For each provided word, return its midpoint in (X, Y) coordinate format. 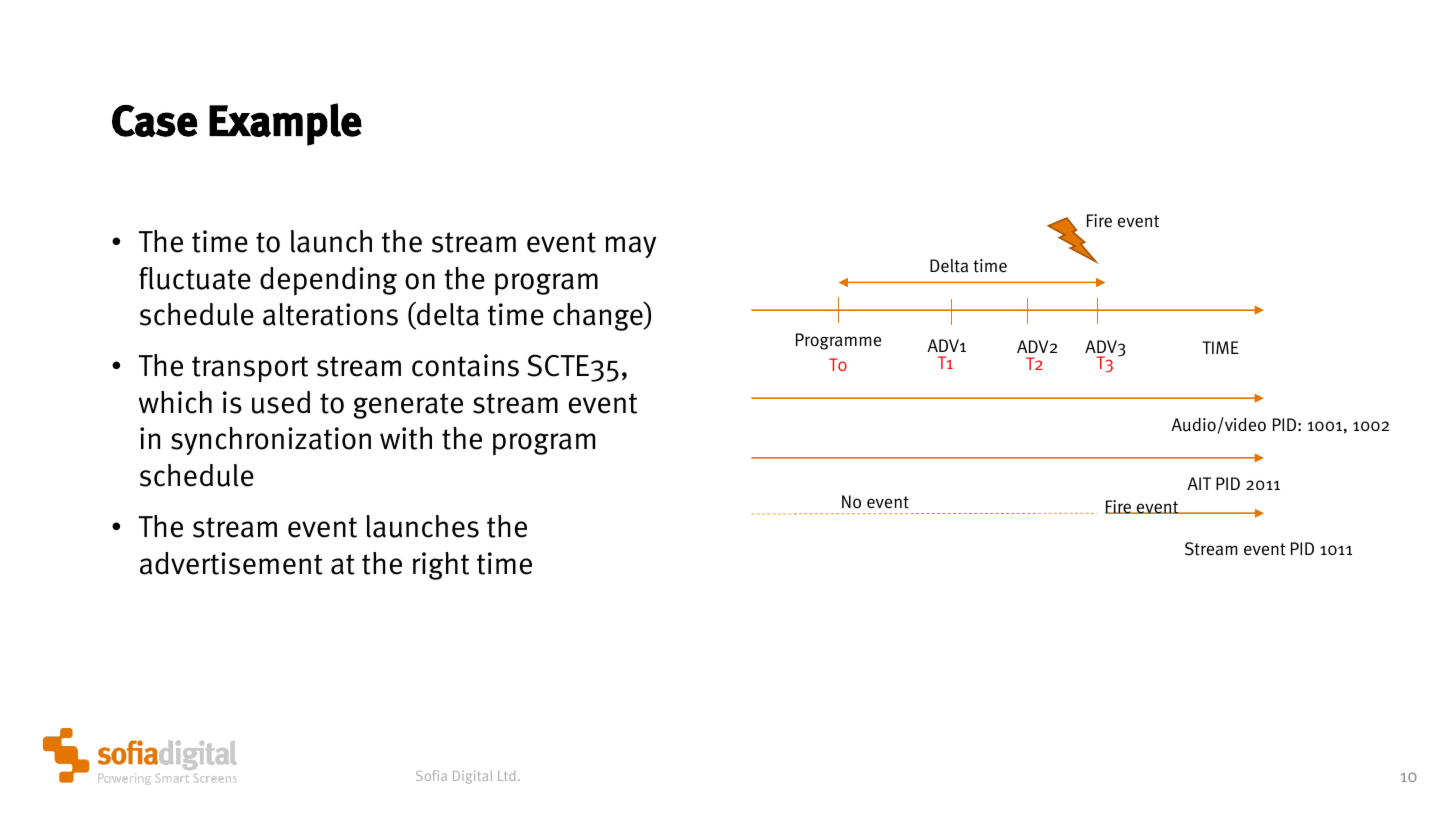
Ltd (506, 775)
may (630, 247)
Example (285, 124)
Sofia (431, 775)
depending (328, 281)
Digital (472, 777)
